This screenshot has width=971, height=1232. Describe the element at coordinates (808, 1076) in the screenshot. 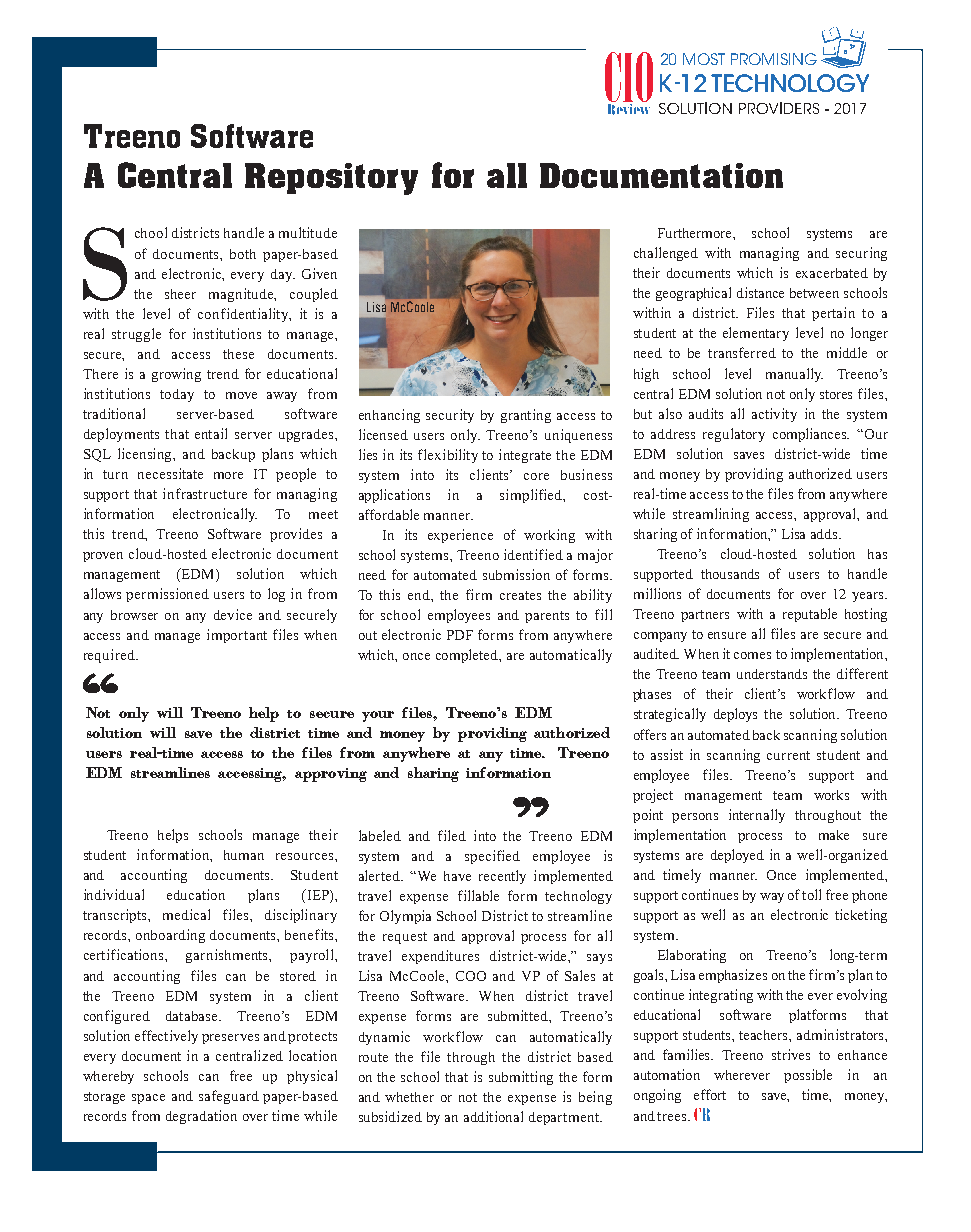

I see `possible` at that location.
